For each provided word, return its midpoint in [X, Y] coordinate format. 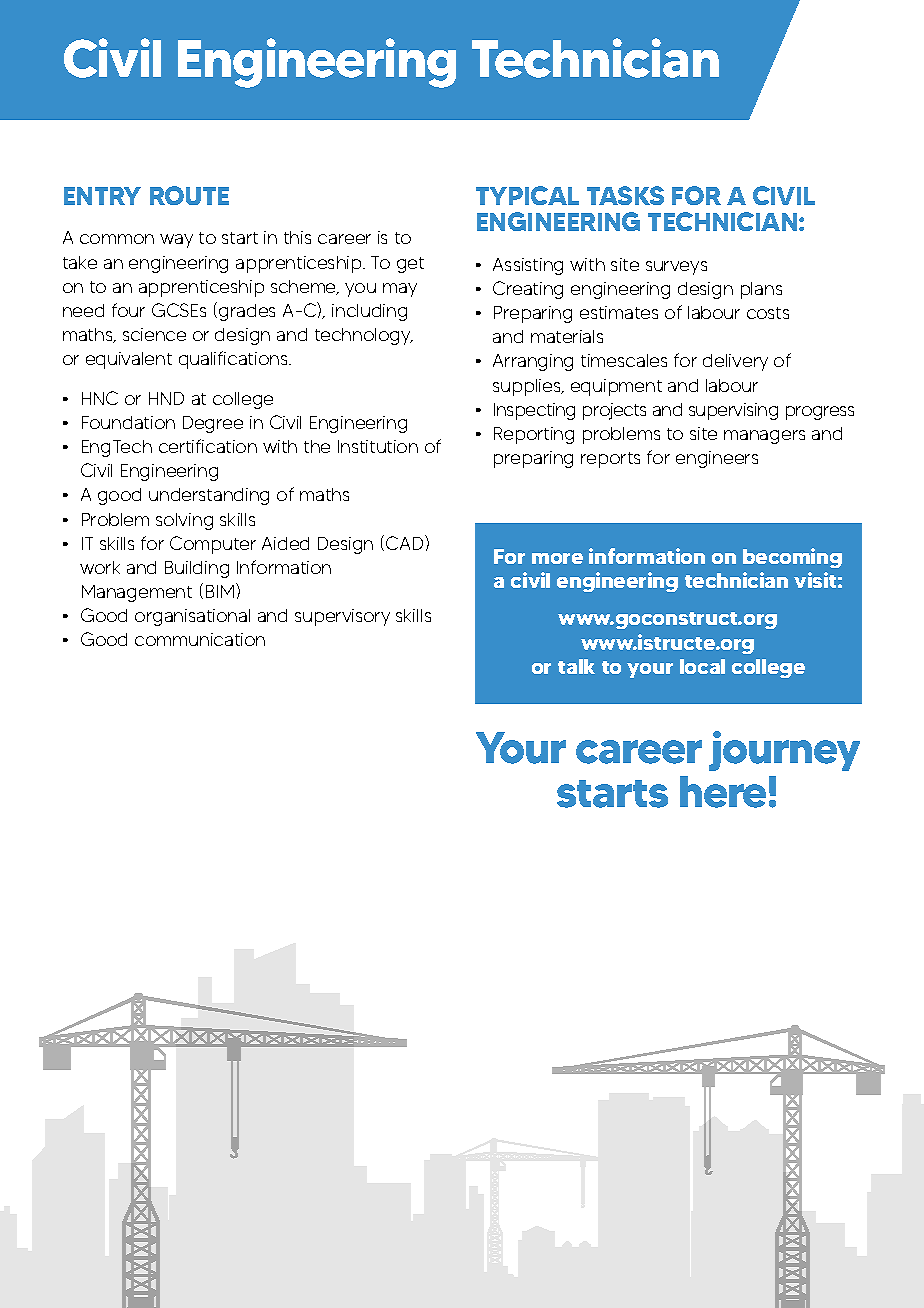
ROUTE [189, 195]
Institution [378, 446]
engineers [717, 459]
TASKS [625, 195]
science [154, 334]
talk [576, 666]
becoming [792, 558]
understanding [209, 496]
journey [784, 751]
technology [364, 336]
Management [137, 593]
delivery [735, 362]
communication [200, 639]
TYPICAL [527, 195]
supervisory [342, 617]
